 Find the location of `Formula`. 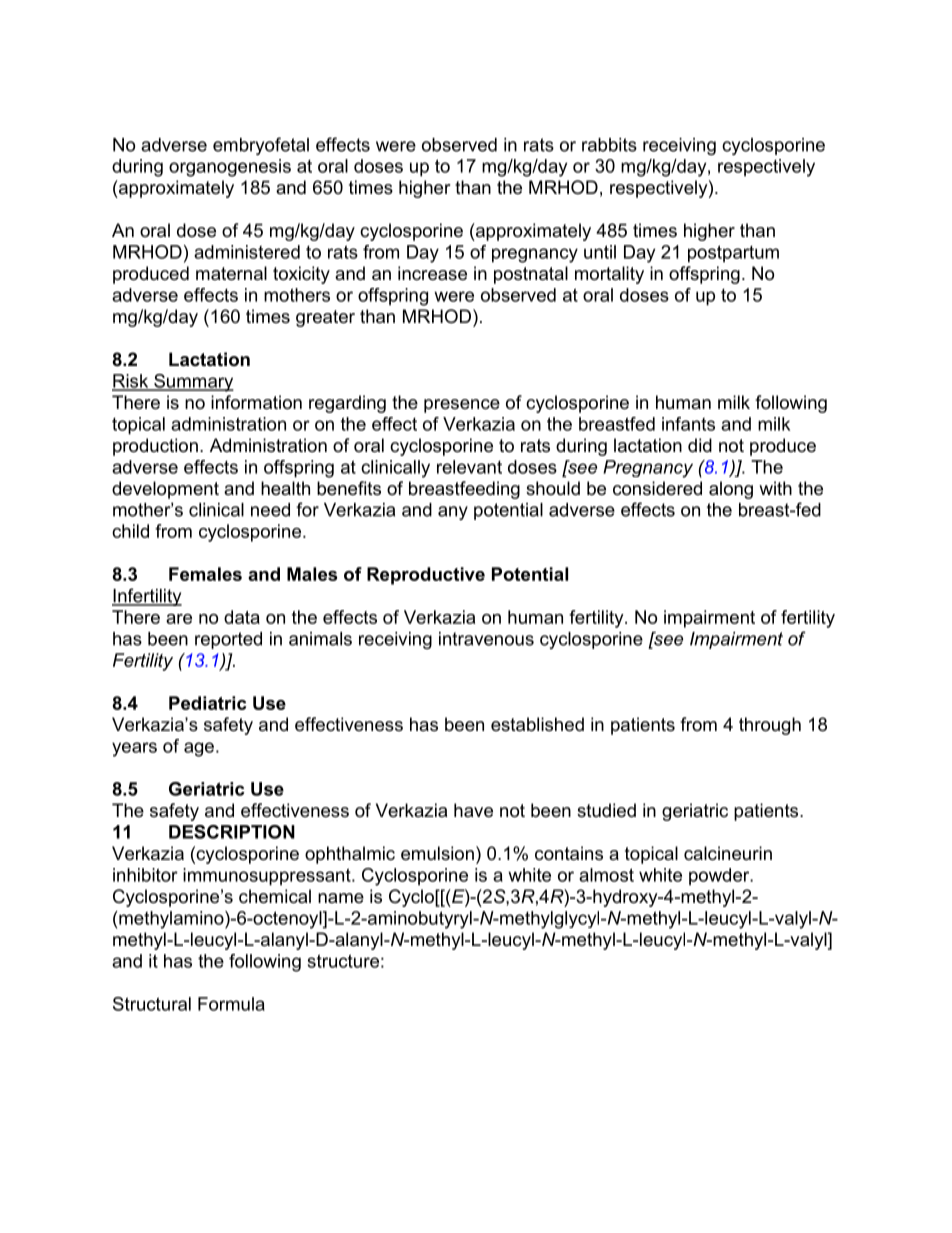

Formula is located at coordinates (231, 1004).
